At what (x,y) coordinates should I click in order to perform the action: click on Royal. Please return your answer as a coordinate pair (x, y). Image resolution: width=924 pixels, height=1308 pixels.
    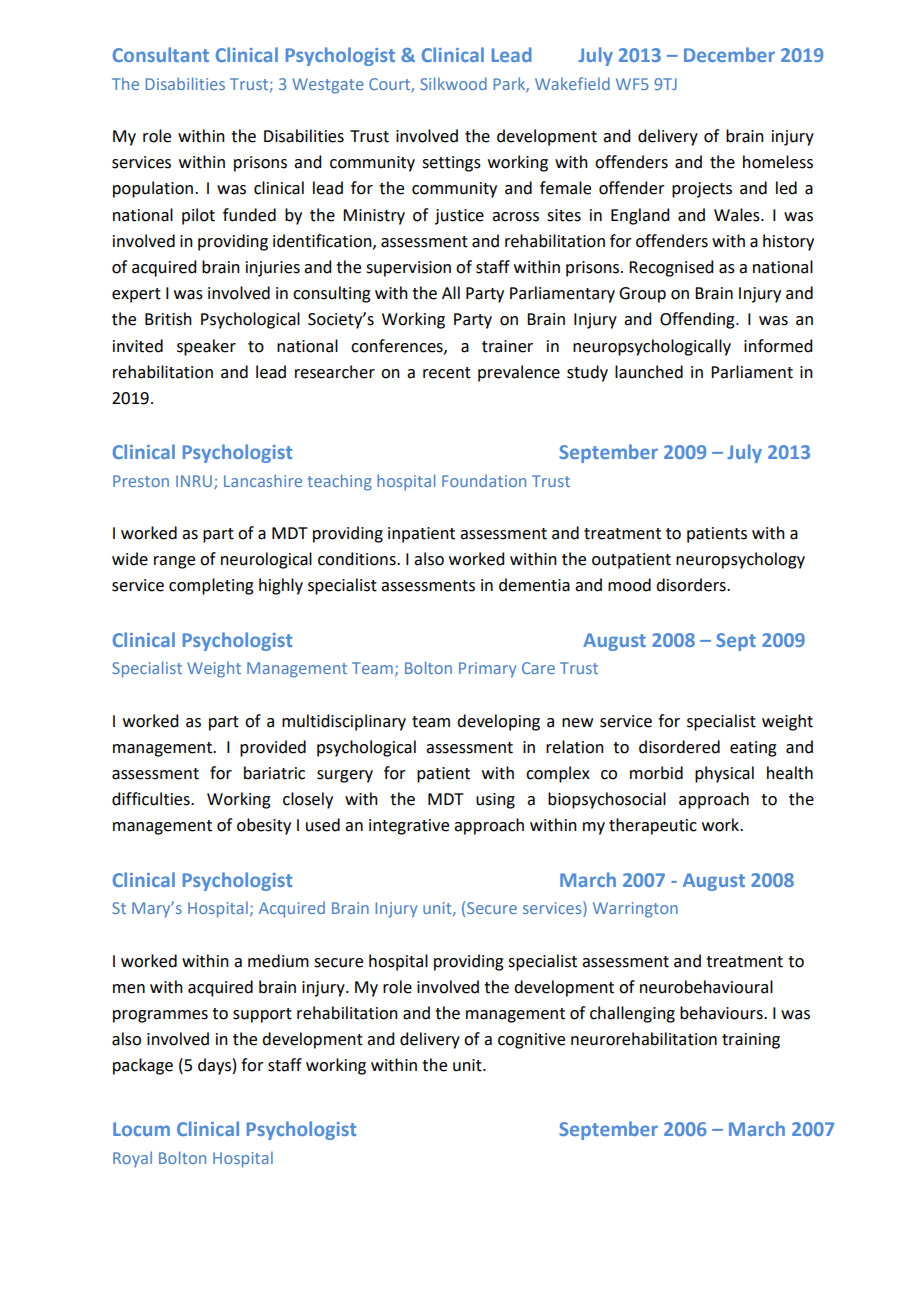
    Looking at the image, I should click on (132, 1159).
